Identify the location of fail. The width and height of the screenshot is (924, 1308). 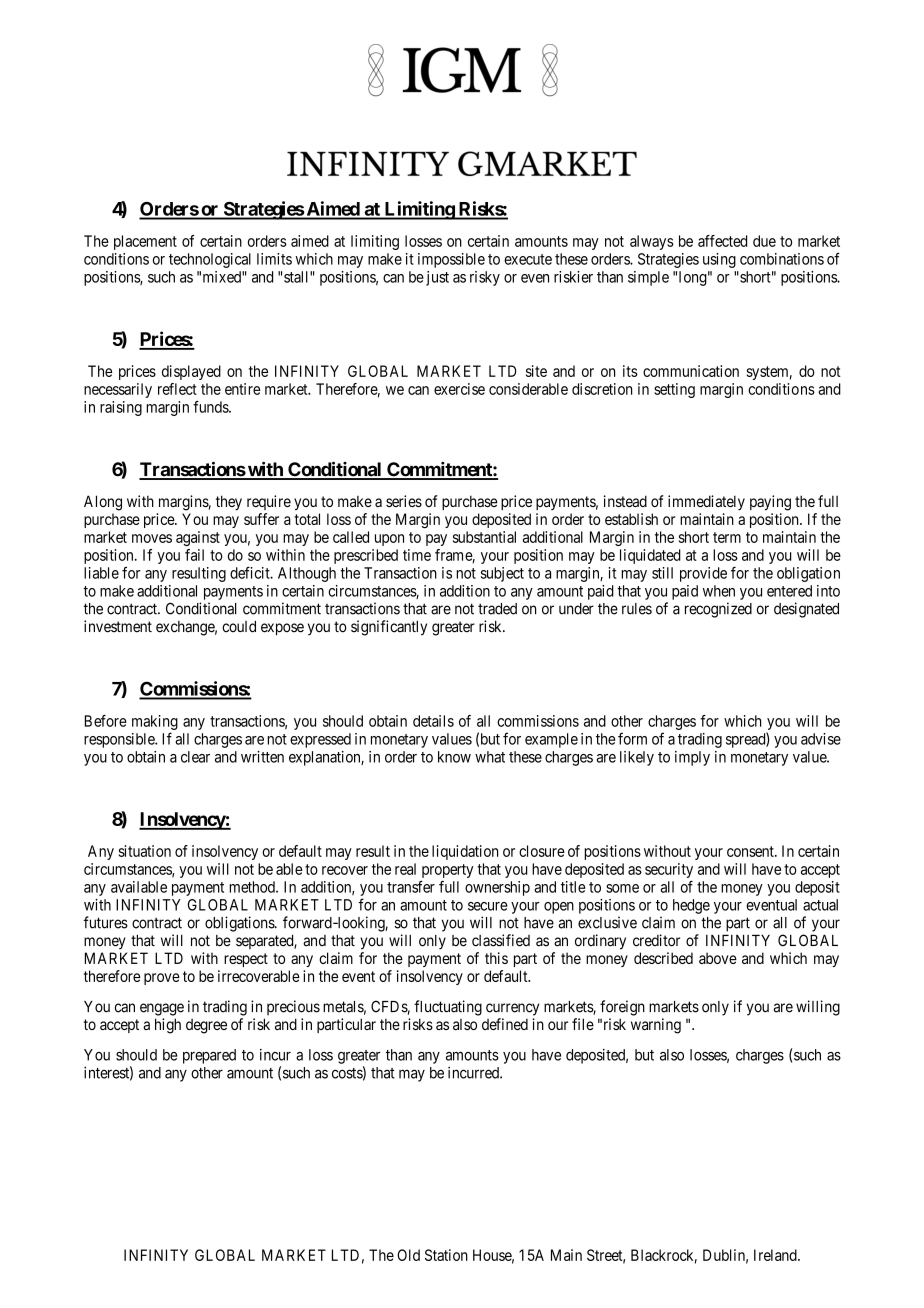
(194, 555).
